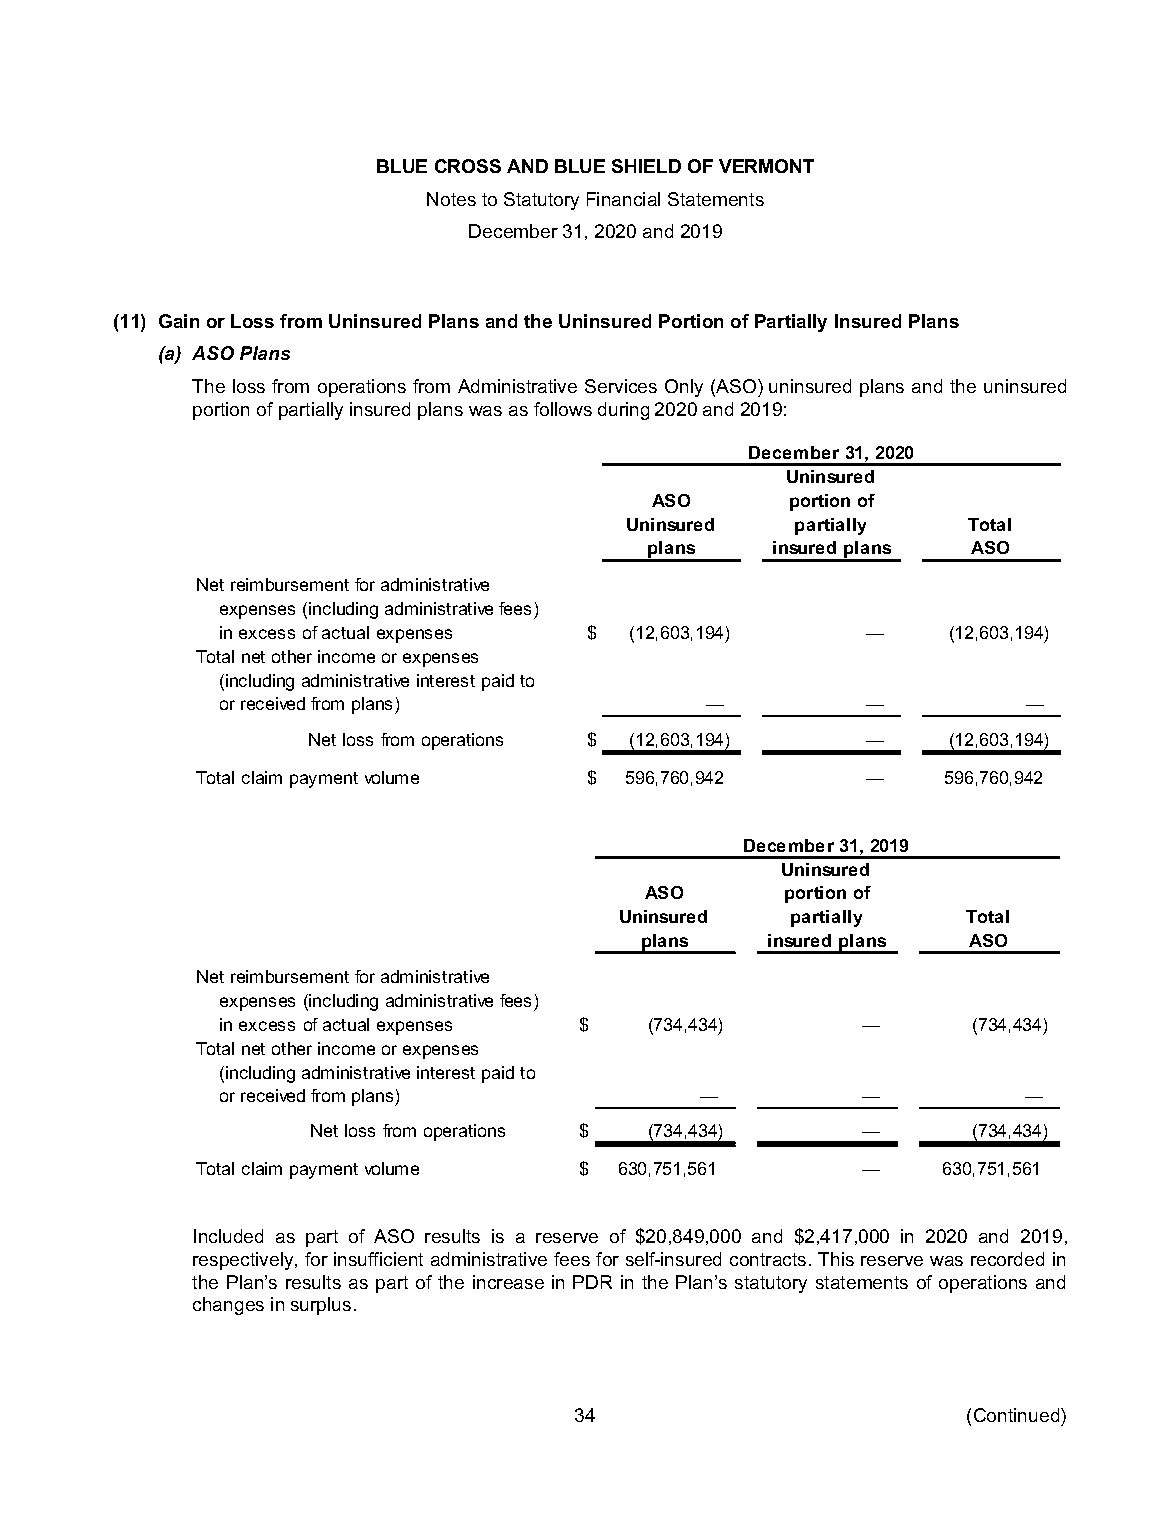 The height and width of the image is (1514, 1170). Describe the element at coordinates (684, 388) in the image. I see `Only` at that location.
